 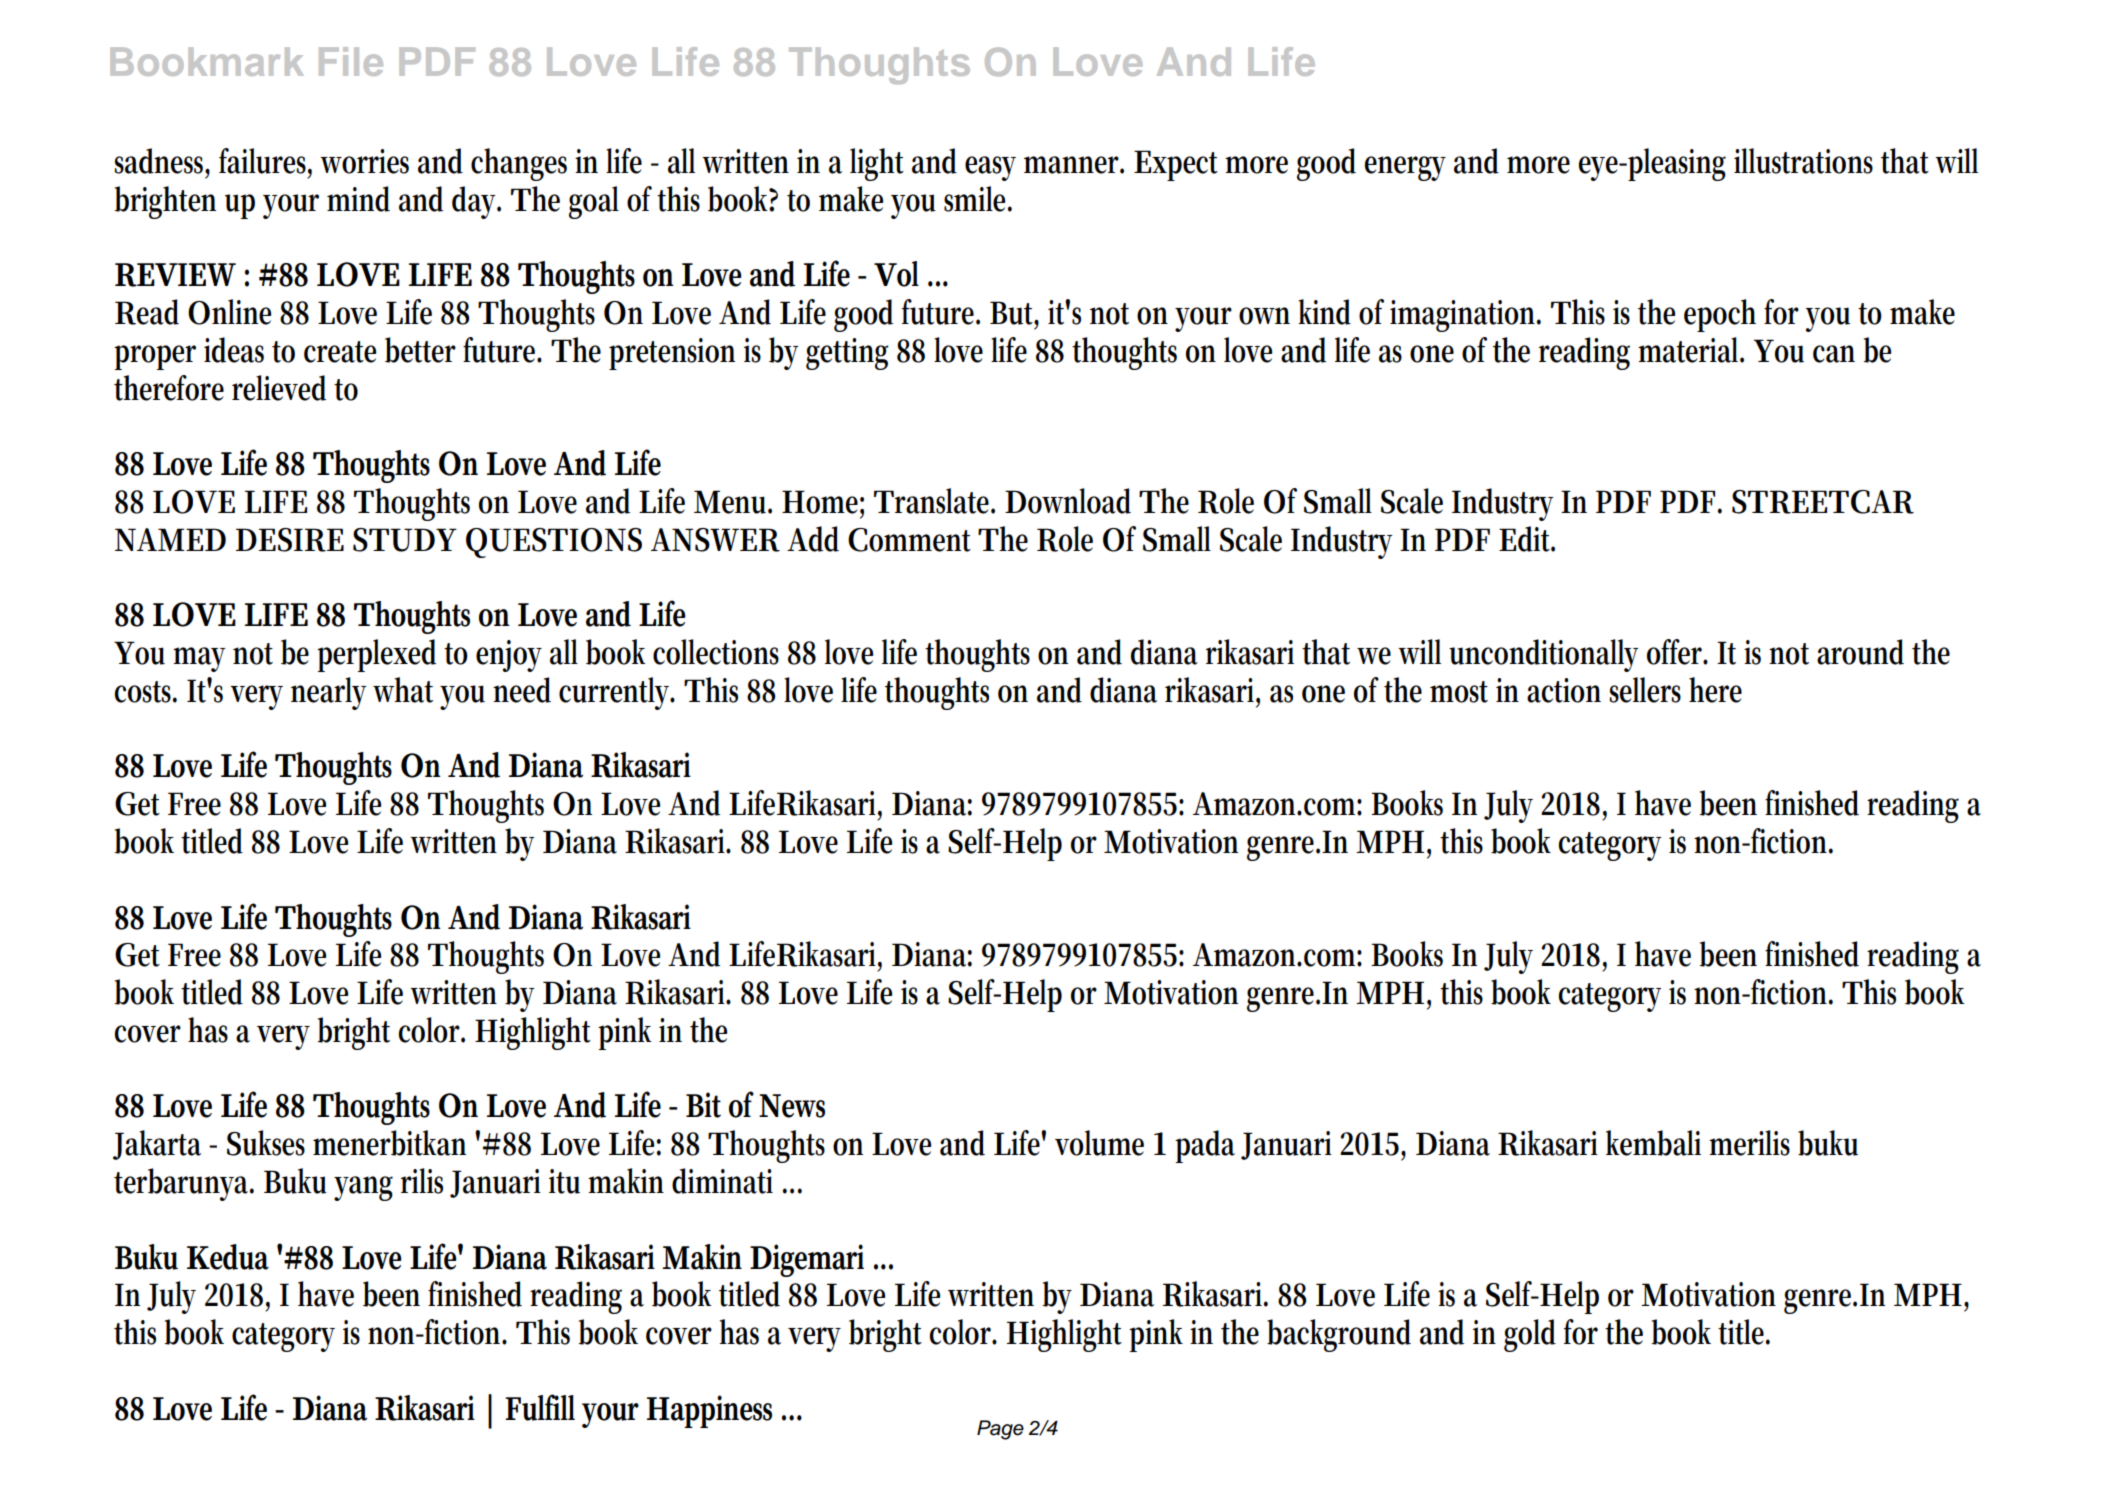 What do you see at coordinates (1645, 690) in the screenshot?
I see `sellers` at bounding box center [1645, 690].
